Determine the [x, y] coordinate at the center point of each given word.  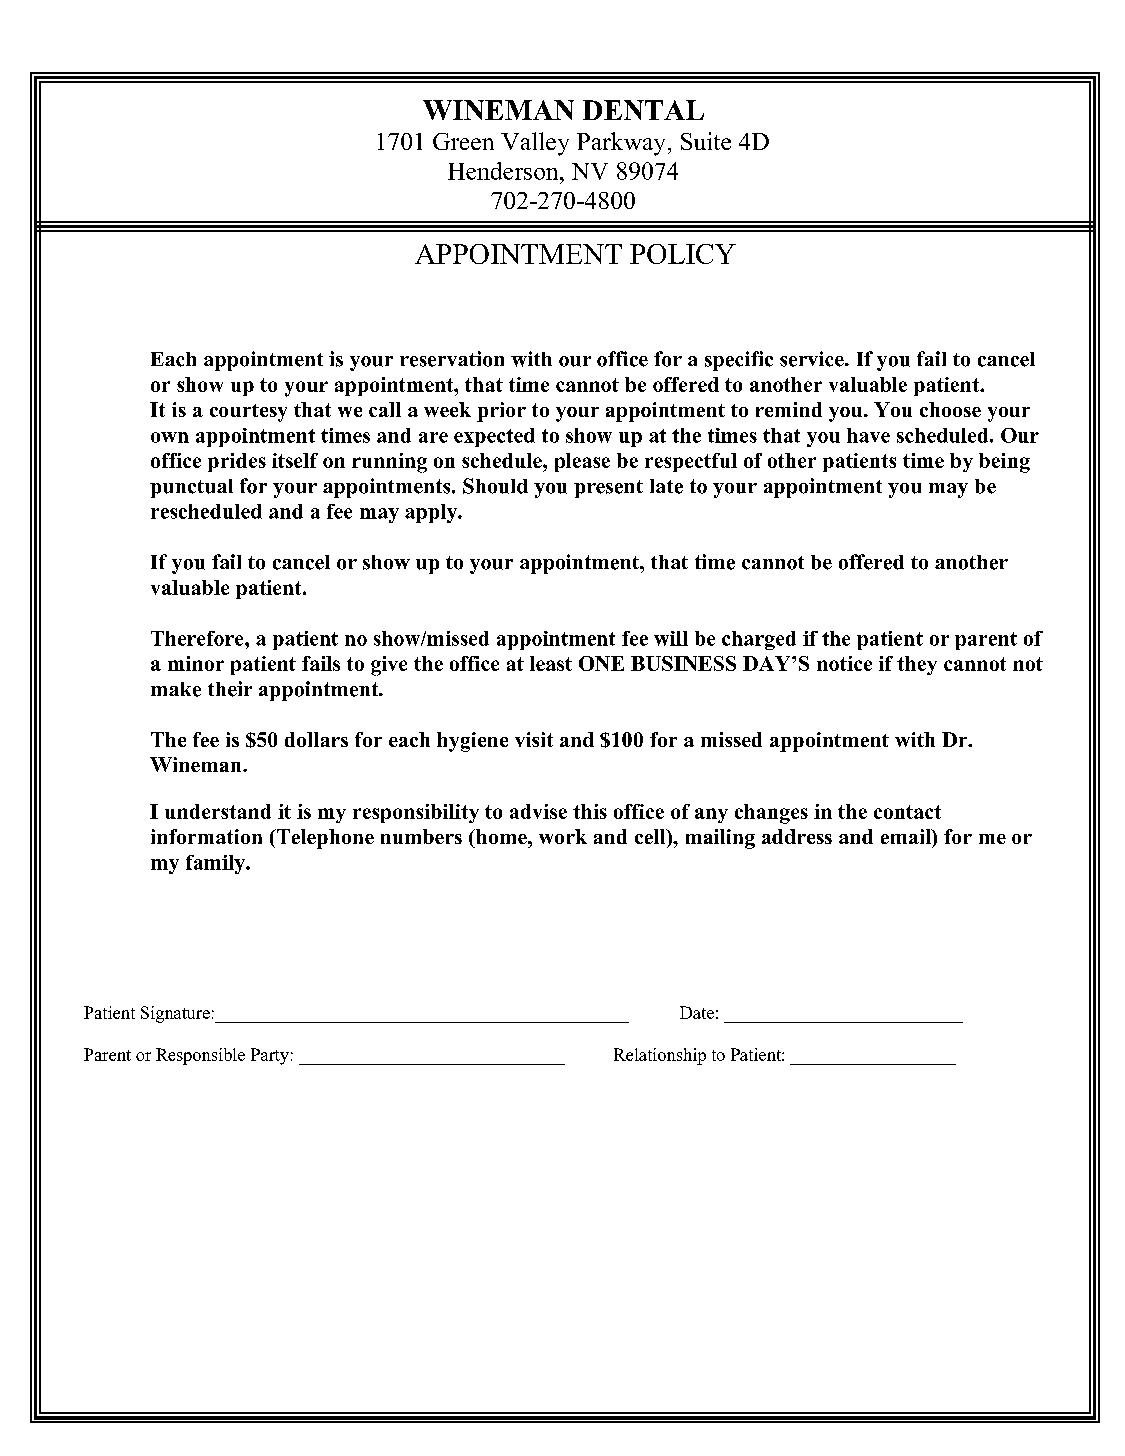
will [671, 638]
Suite [706, 141]
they [917, 665]
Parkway [621, 144]
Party [270, 1056]
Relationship [660, 1056]
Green [463, 141]
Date [697, 1012]
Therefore [198, 638]
